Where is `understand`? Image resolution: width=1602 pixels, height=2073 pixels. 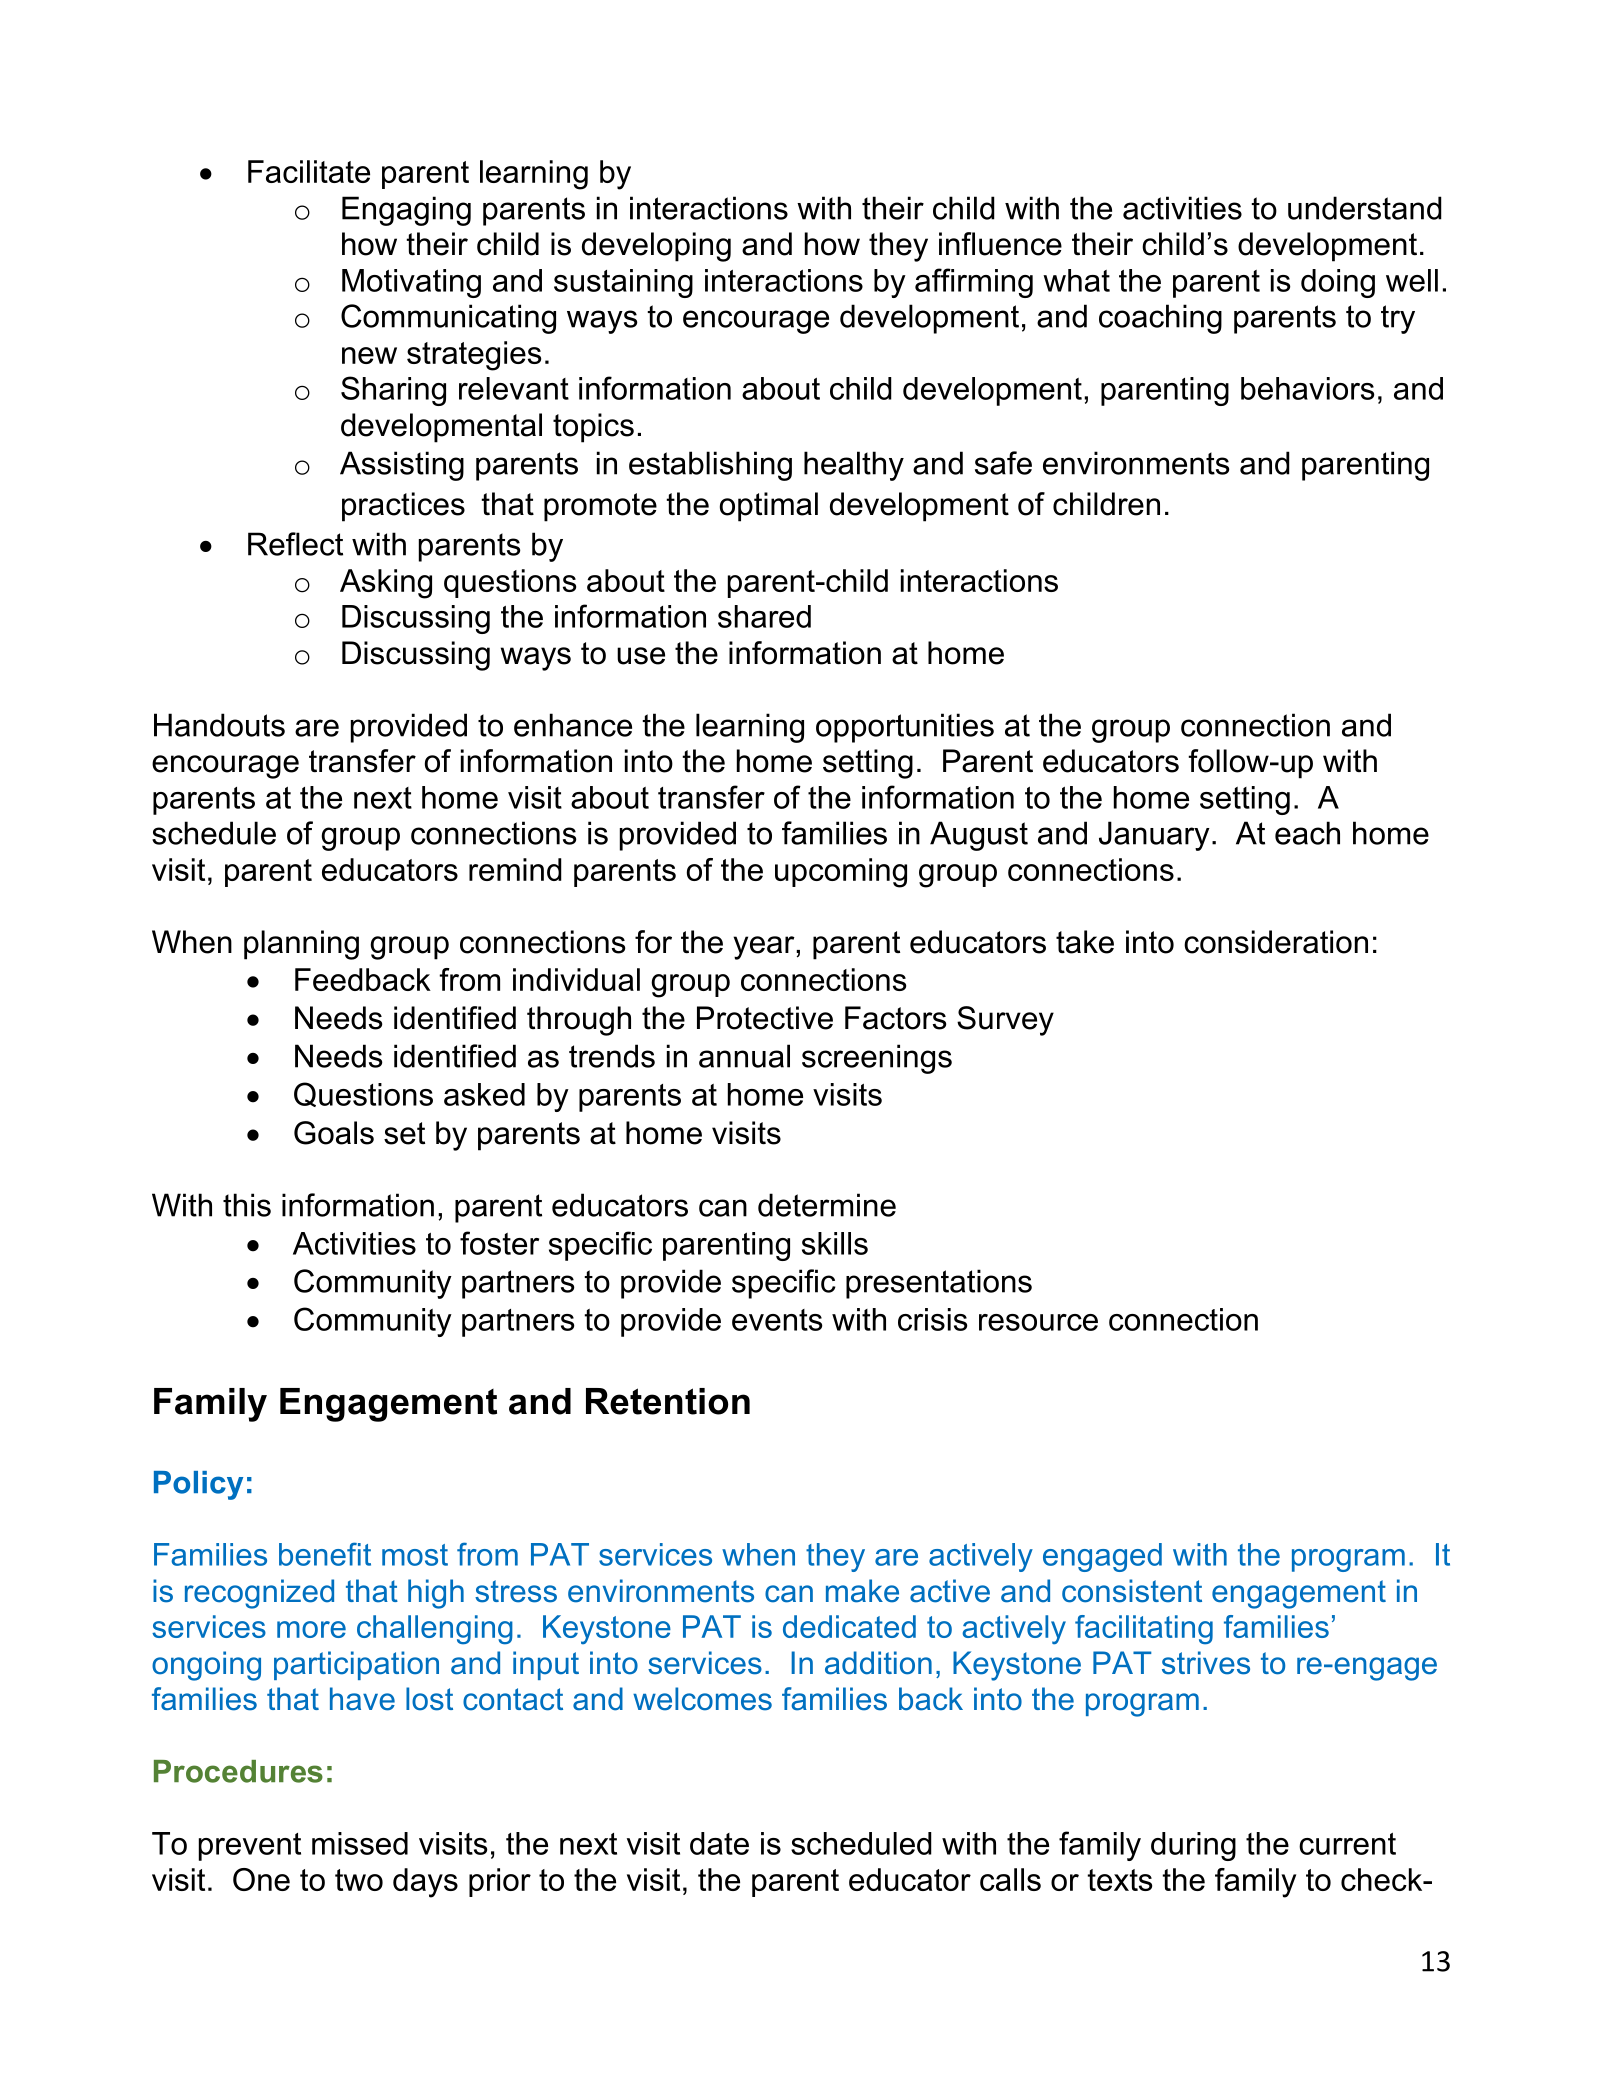
understand is located at coordinates (1365, 208).
